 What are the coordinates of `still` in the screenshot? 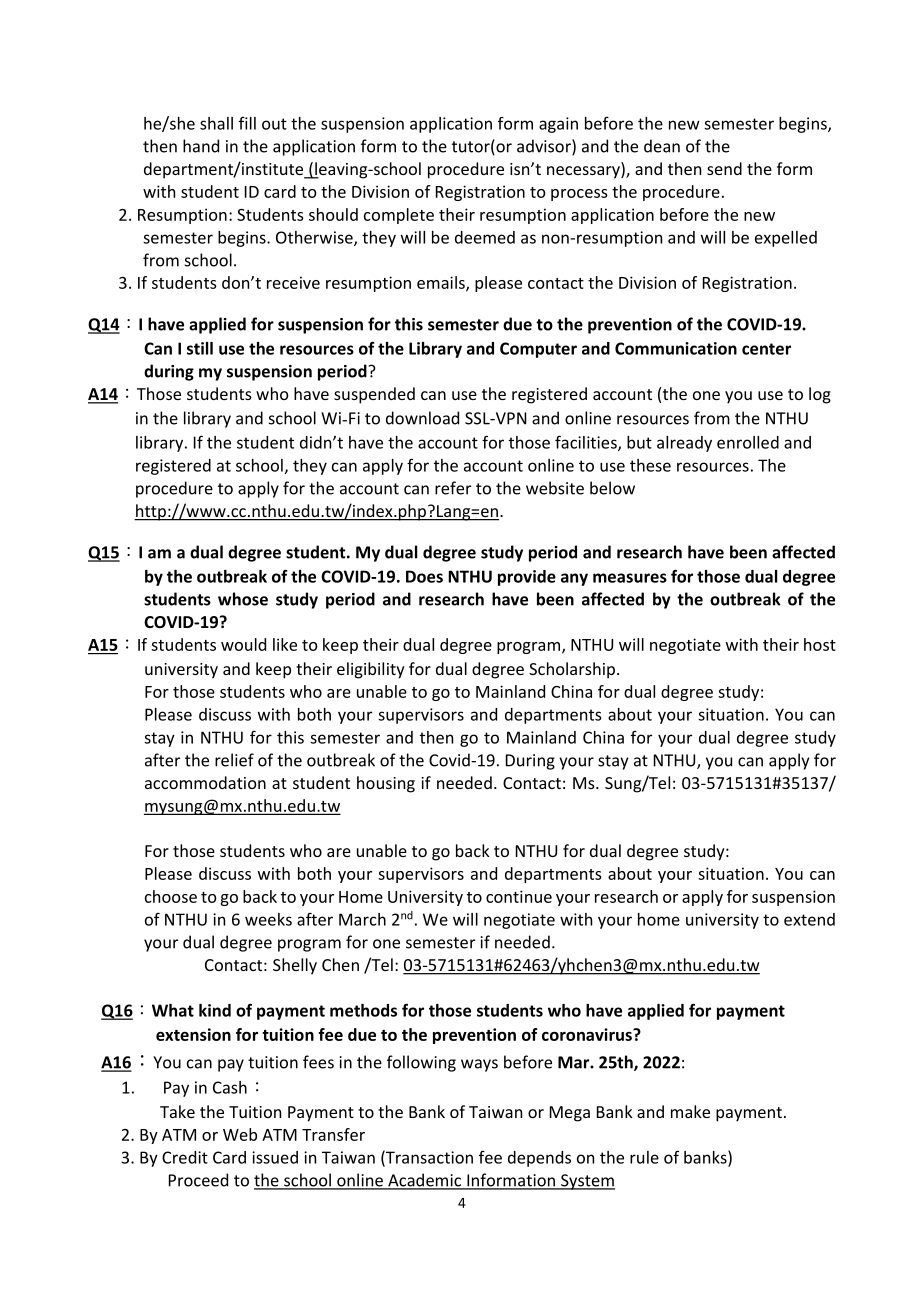 It's located at (200, 348).
